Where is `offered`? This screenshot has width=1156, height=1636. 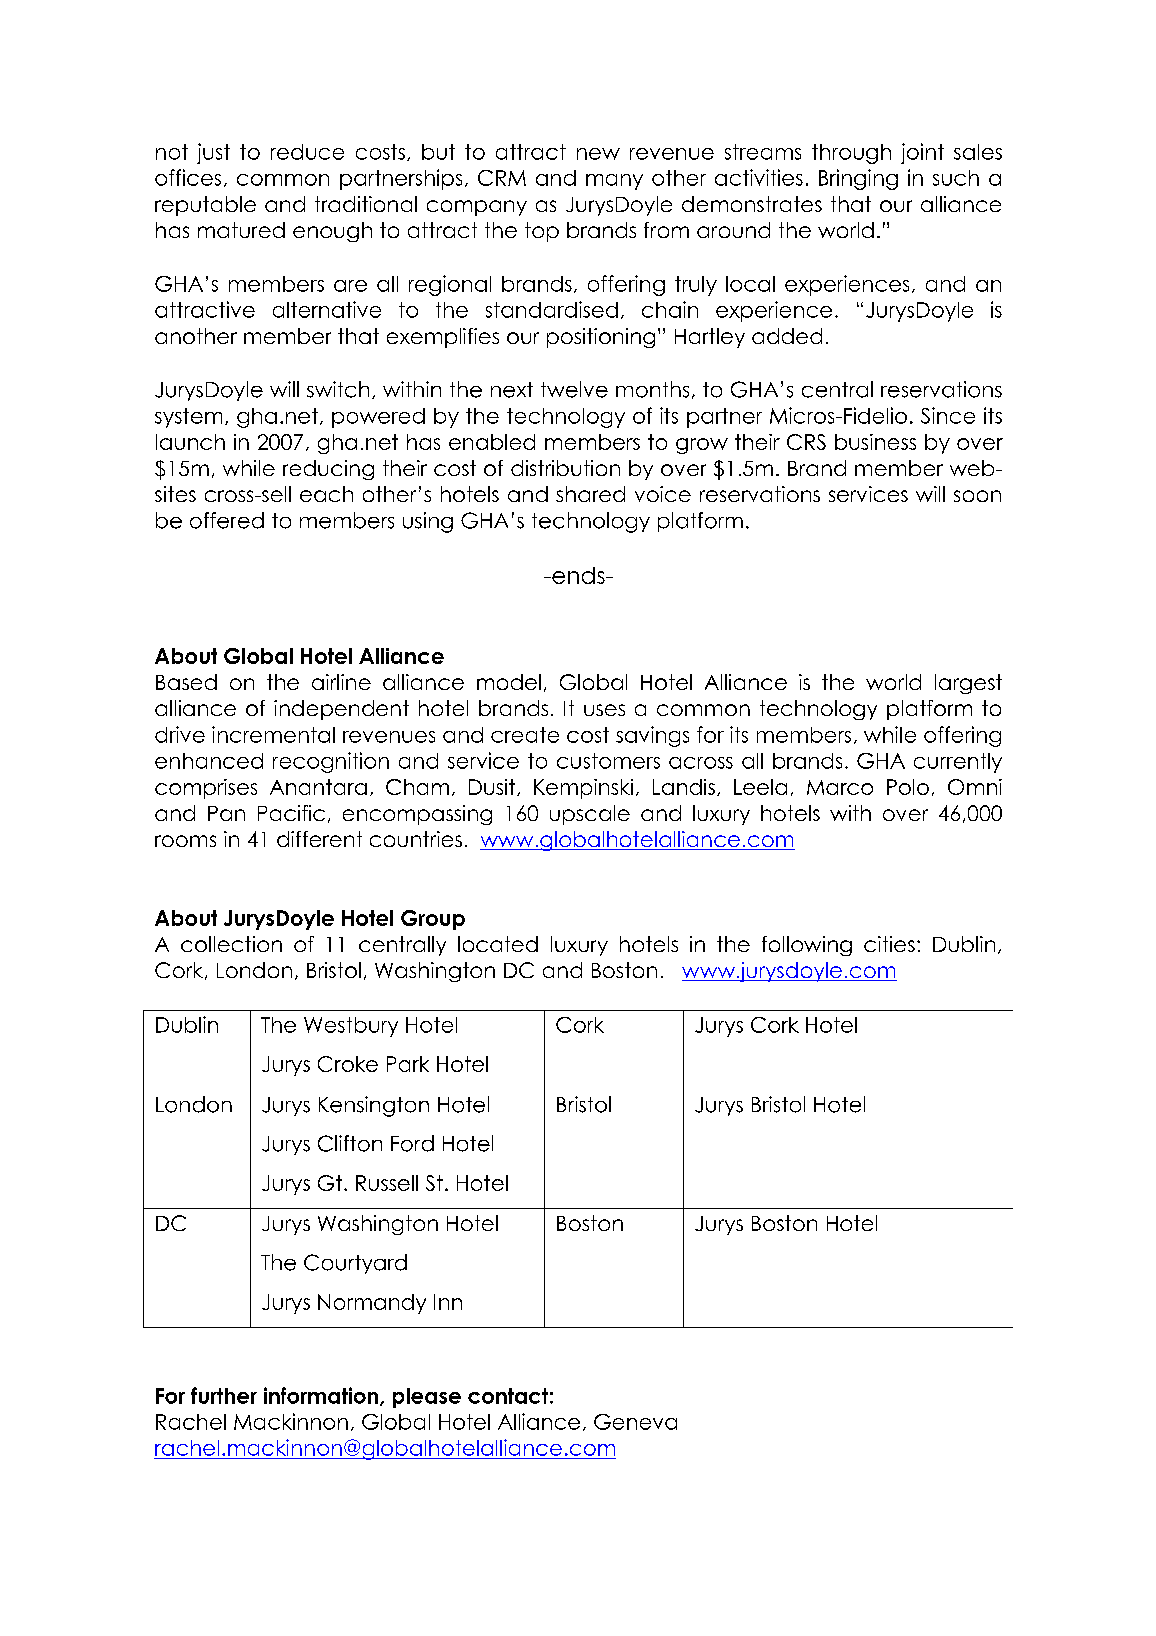 offered is located at coordinates (227, 520).
